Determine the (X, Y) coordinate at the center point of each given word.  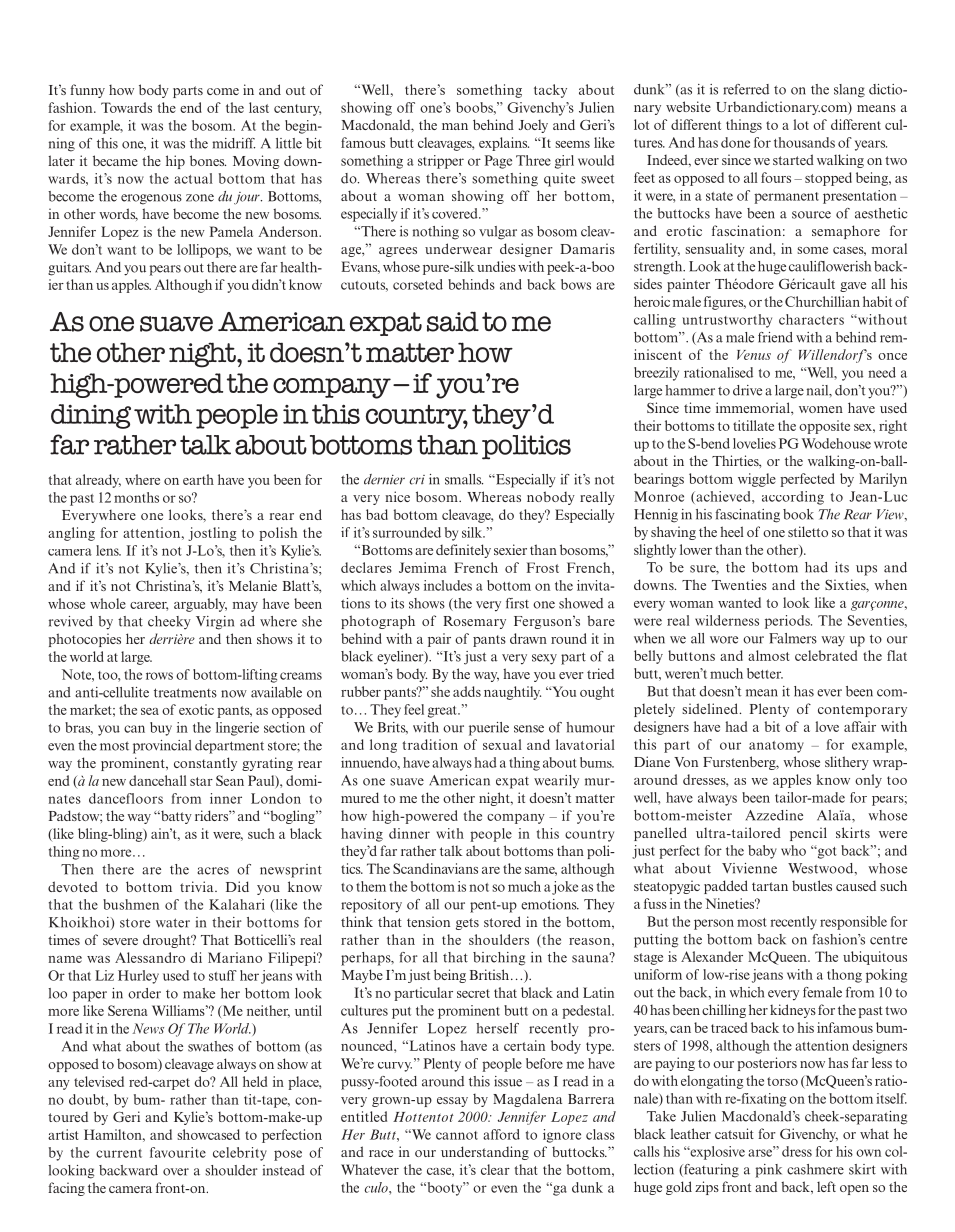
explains (504, 144)
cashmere (815, 1169)
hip (175, 162)
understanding (485, 1153)
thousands (804, 142)
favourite (178, 1152)
